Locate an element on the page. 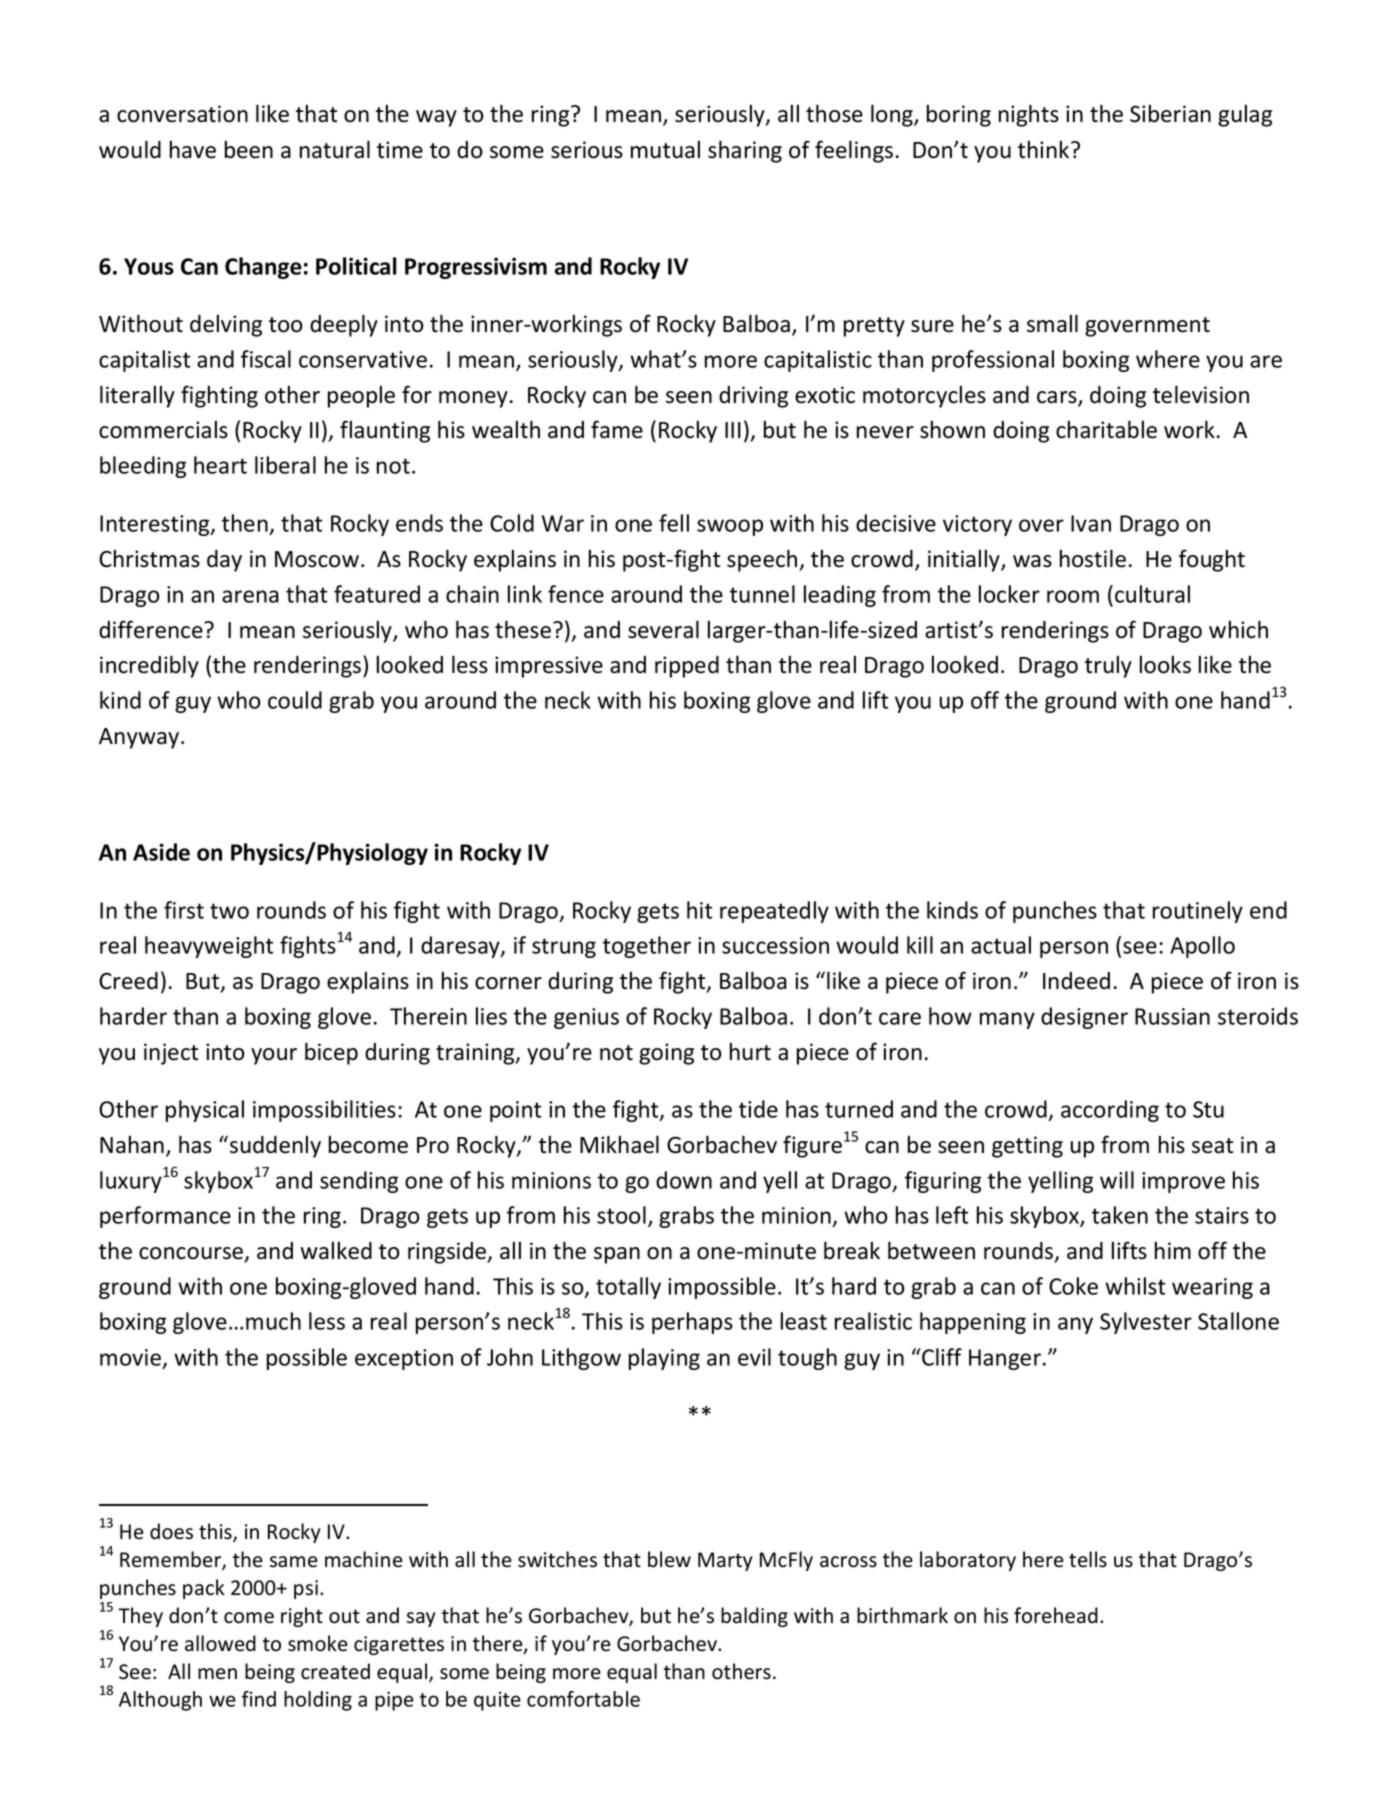 The height and width of the image is (1812, 1400). think is located at coordinates (1045, 150).
